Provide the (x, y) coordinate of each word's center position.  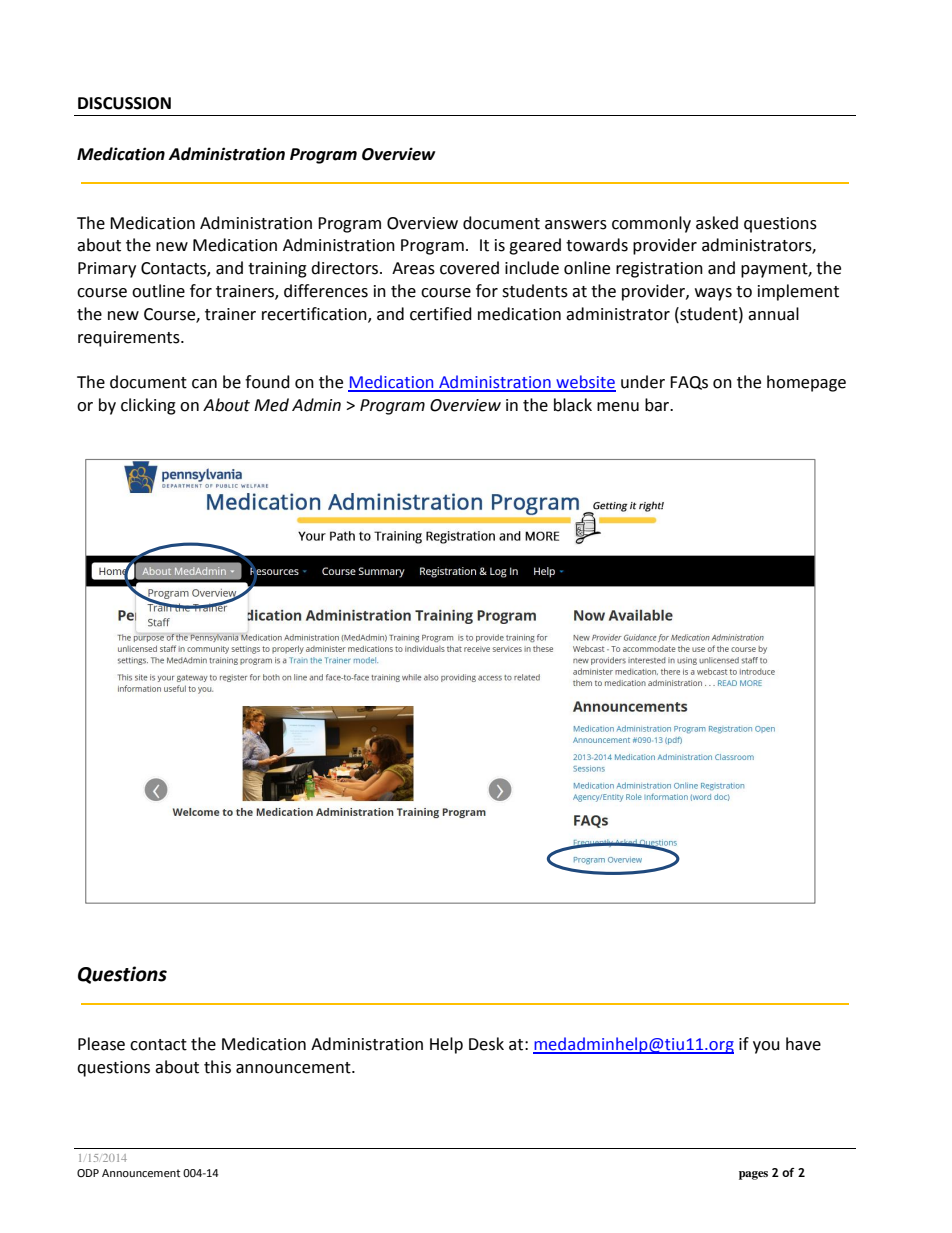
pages (753, 1175)
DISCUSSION (124, 103)
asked (717, 223)
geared (535, 246)
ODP (88, 1173)
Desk (486, 1044)
